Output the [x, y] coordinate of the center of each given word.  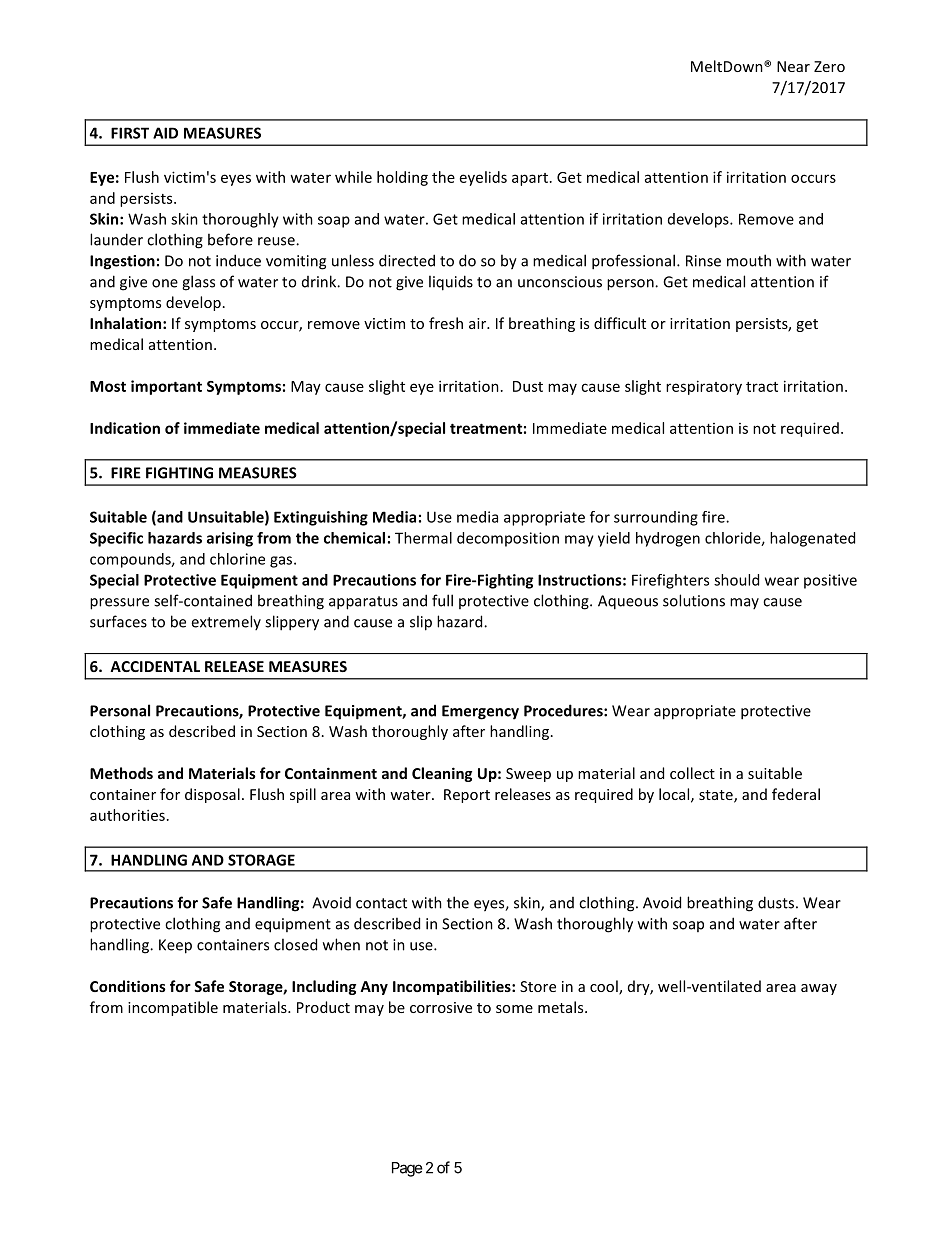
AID [165, 133]
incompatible [173, 1008]
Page [407, 1169]
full [442, 600]
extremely [226, 622]
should [736, 580]
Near [793, 66]
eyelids [483, 178]
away [819, 989]
